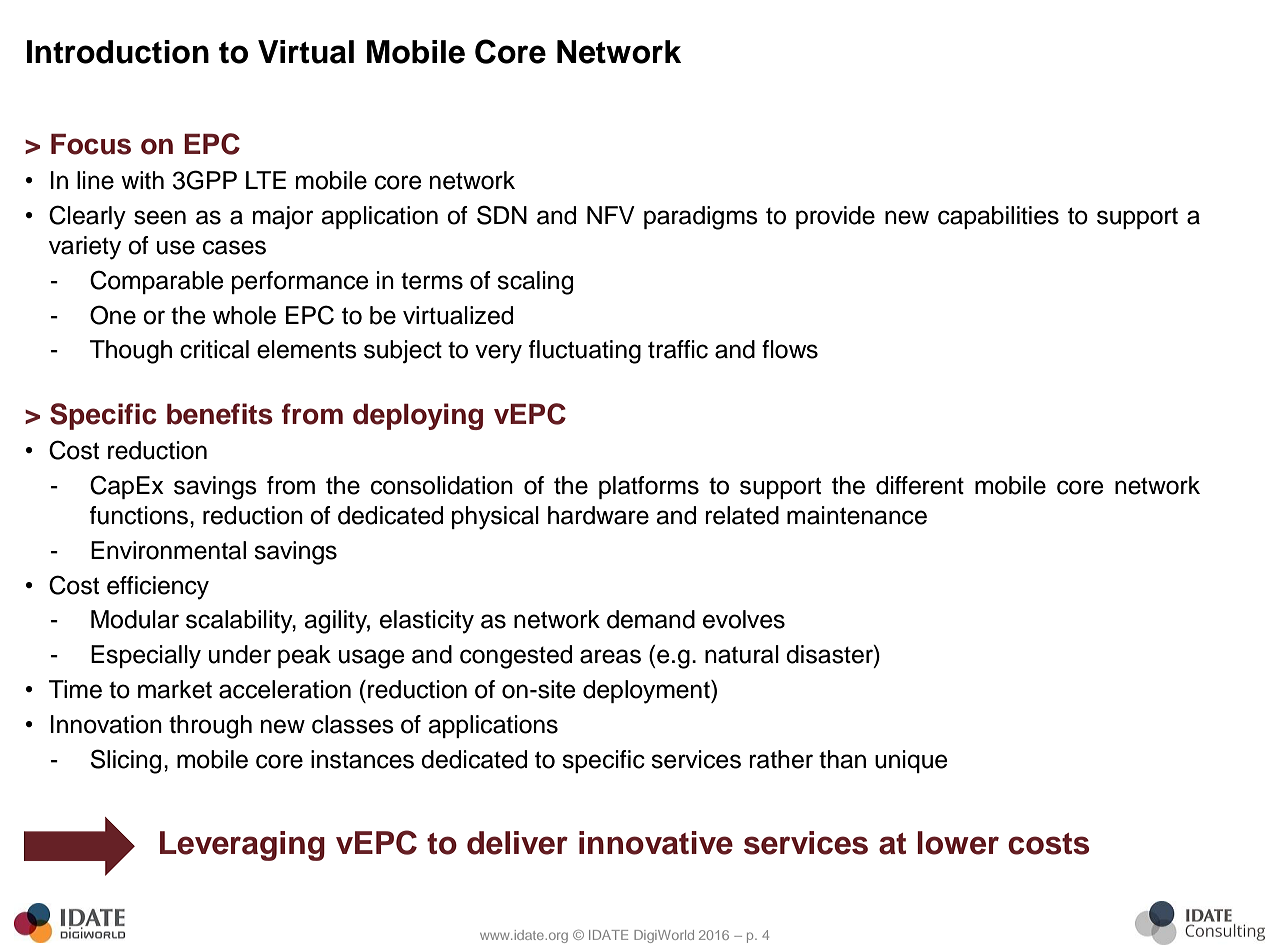 The height and width of the image is (952, 1270). I want to click on maintenance, so click(857, 515).
